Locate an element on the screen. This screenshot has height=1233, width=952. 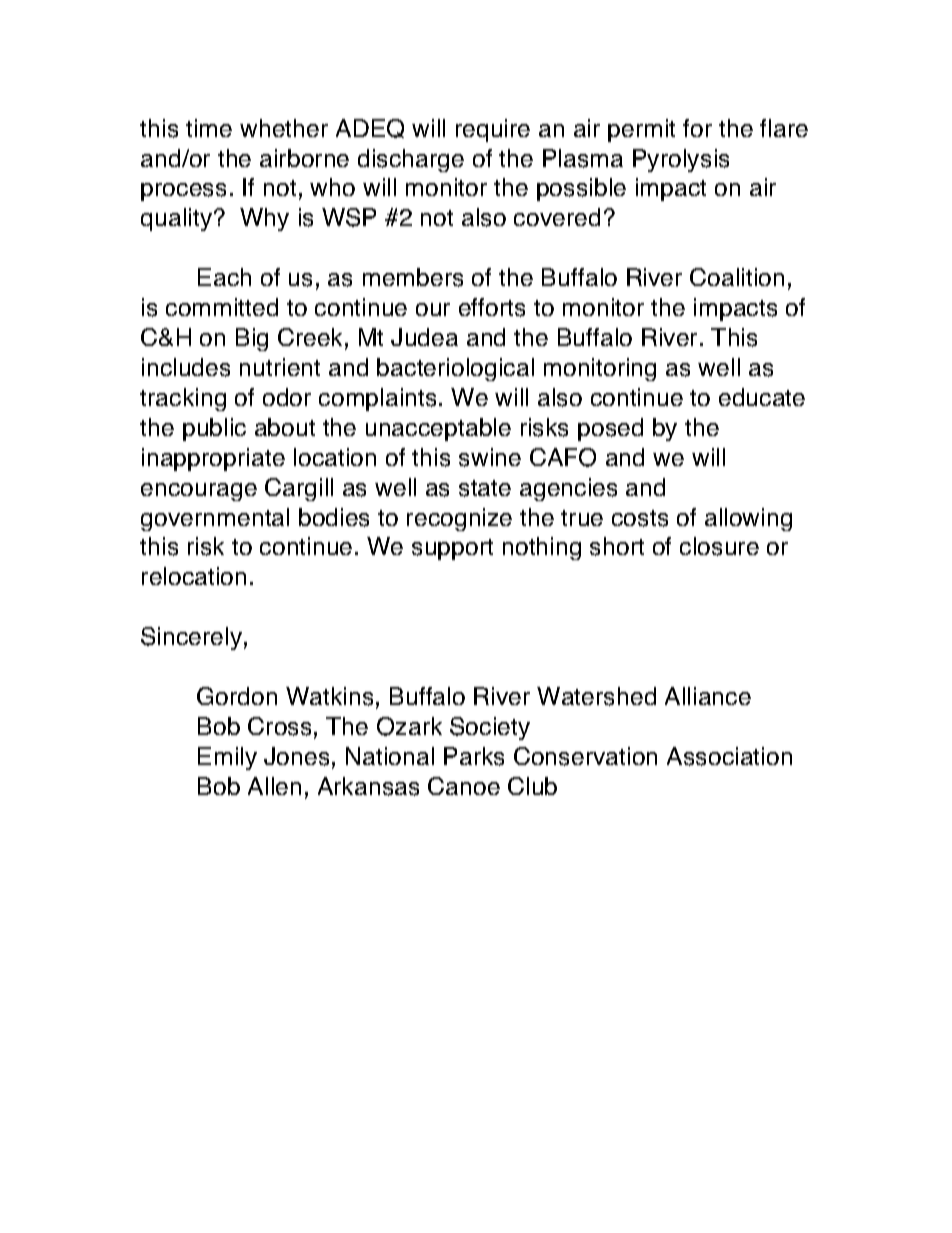
governmental is located at coordinates (215, 519).
